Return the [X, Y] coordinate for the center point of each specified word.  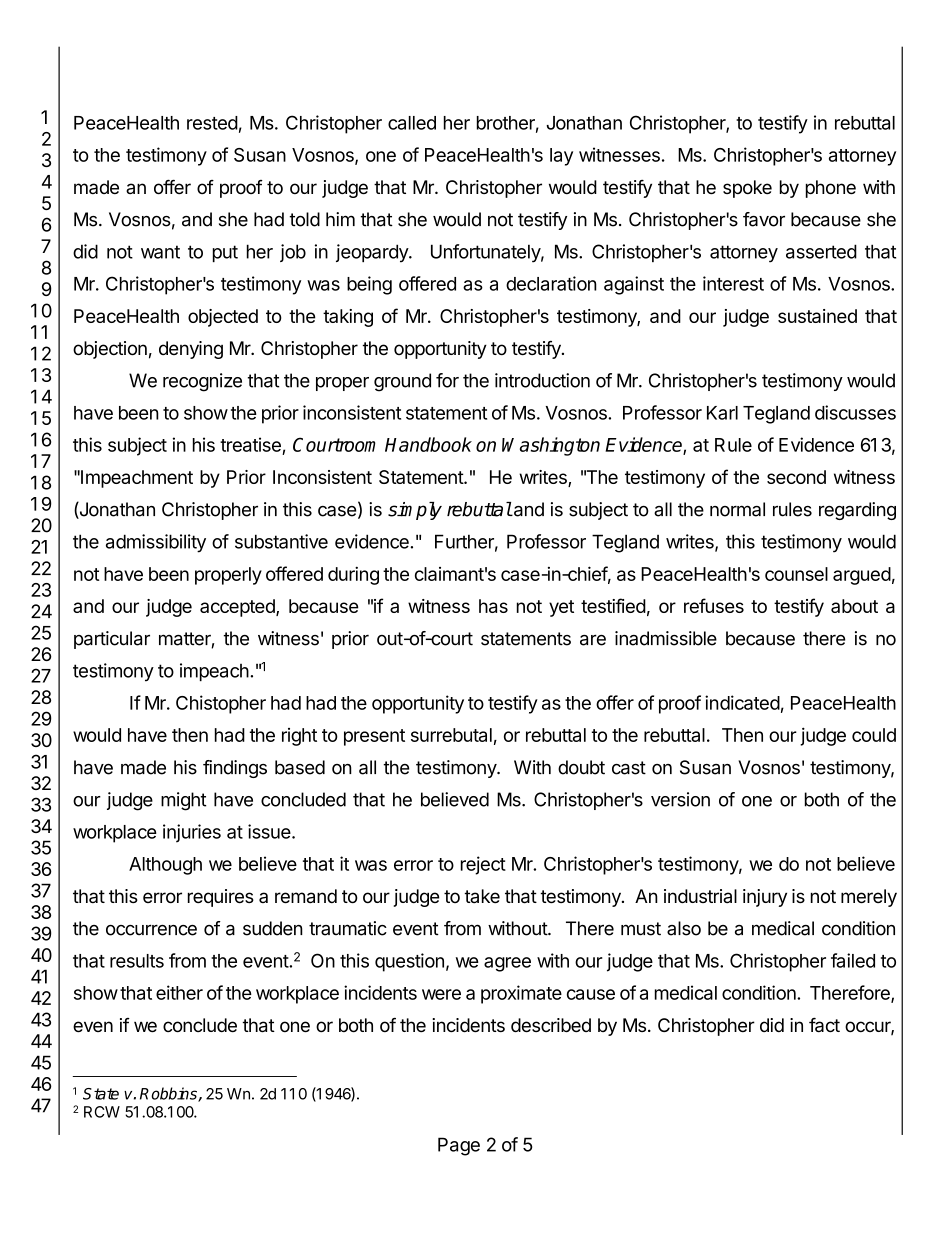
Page [459, 1146]
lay [561, 157]
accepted [238, 608]
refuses [714, 605]
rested [212, 123]
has [493, 606]
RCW [102, 1112]
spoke [747, 189]
